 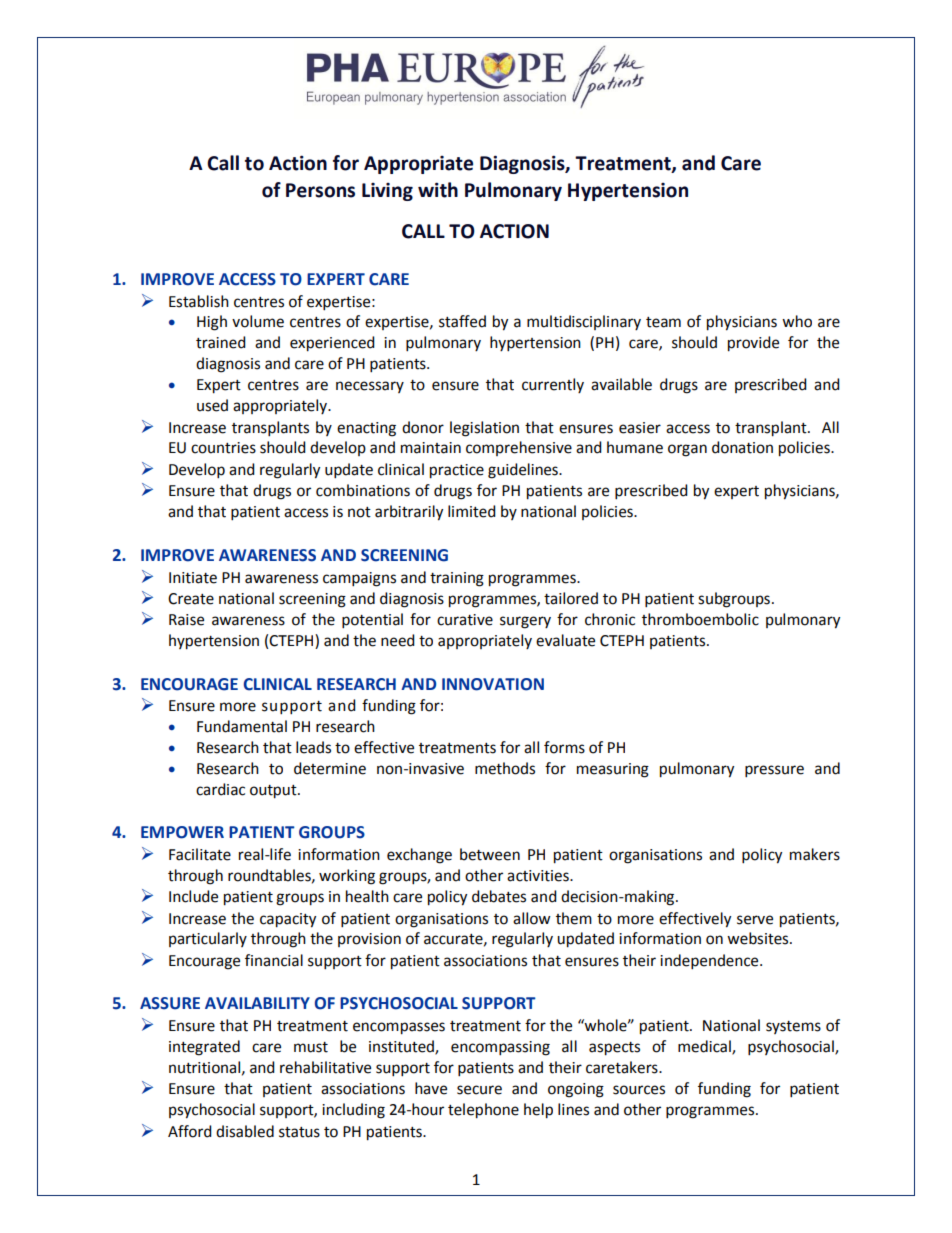 What do you see at coordinates (245, 1131) in the document?
I see `disabled` at bounding box center [245, 1131].
